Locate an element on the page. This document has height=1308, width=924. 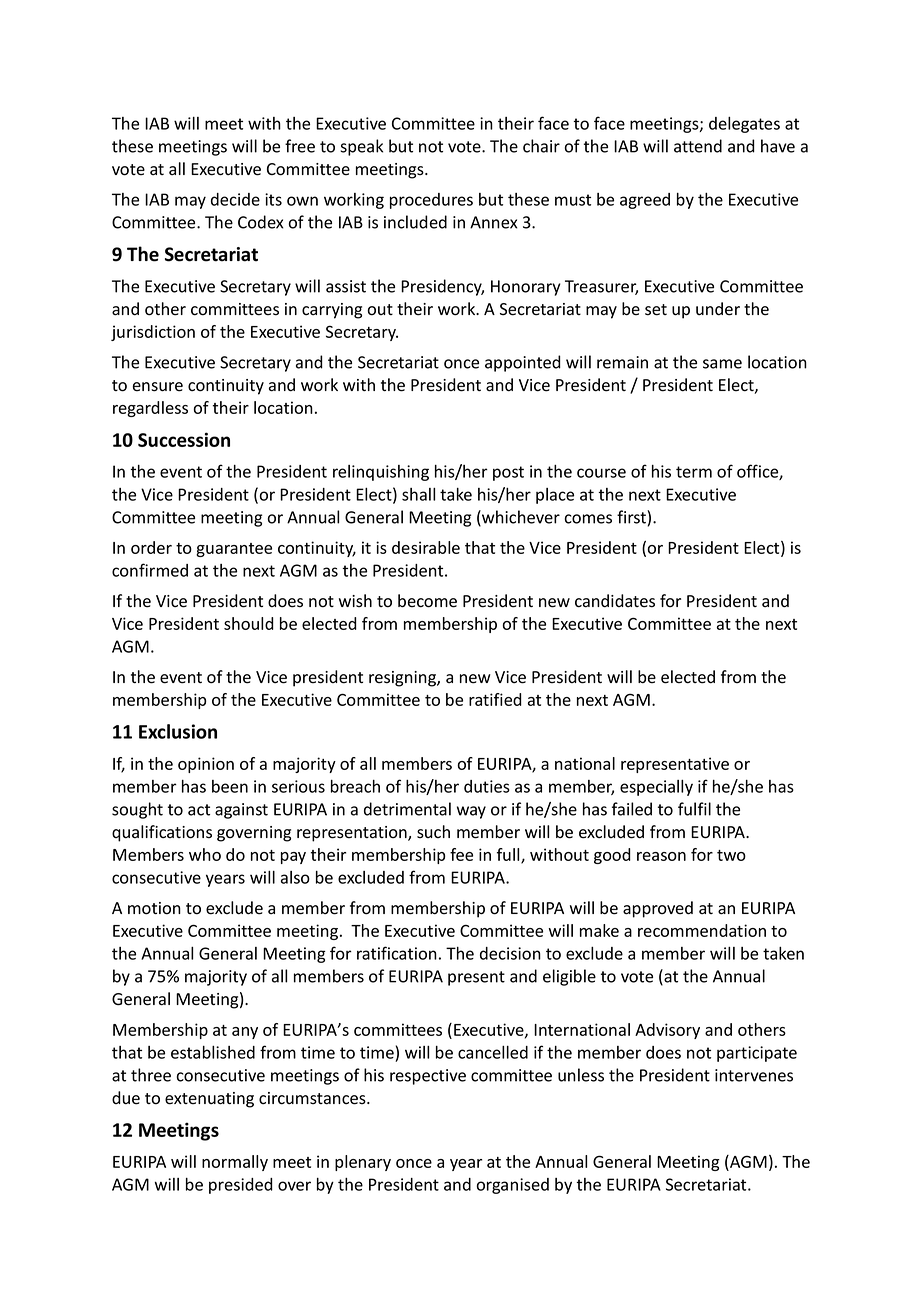
intervenes is located at coordinates (754, 1075).
